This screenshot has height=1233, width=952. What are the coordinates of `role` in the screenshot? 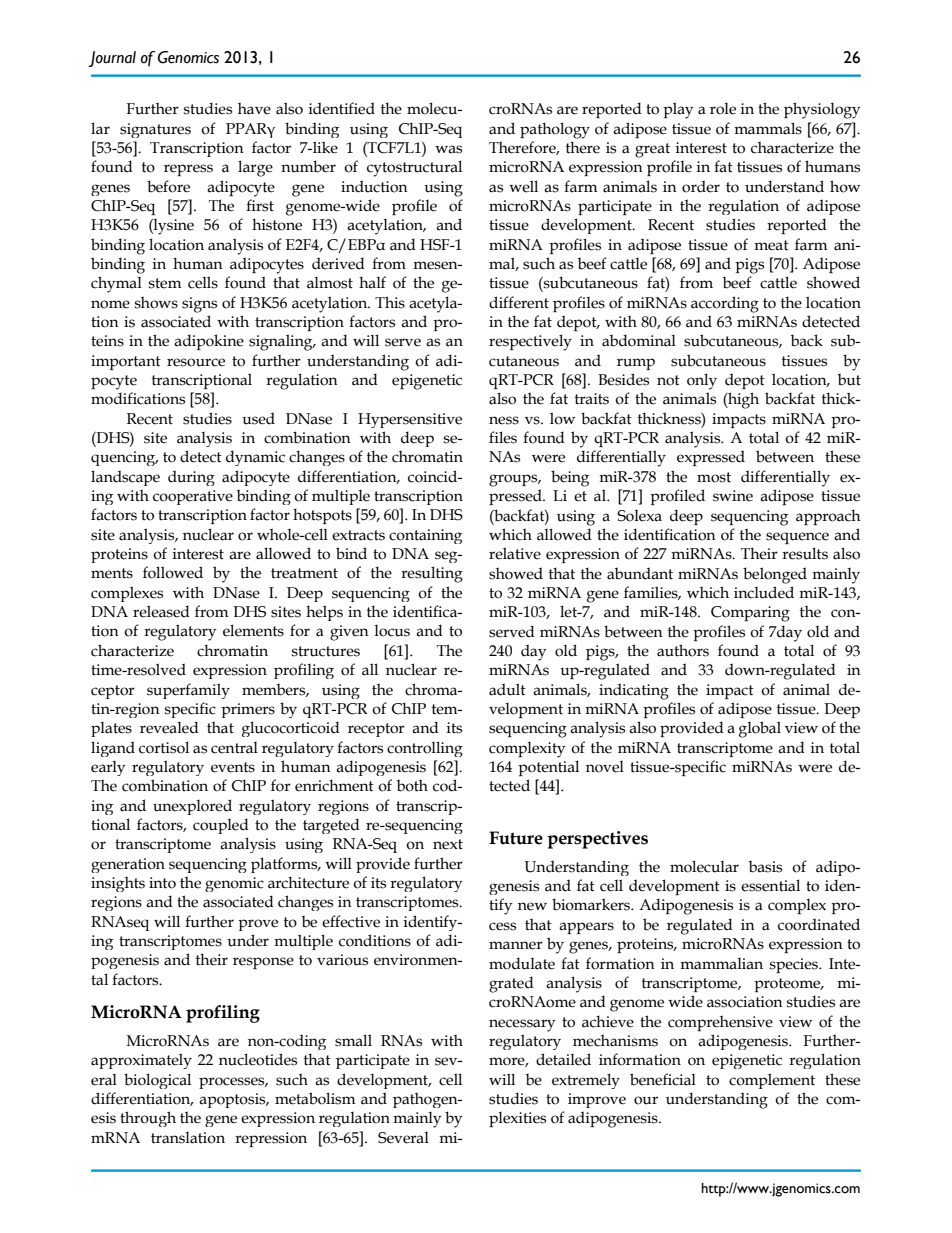 It's located at (723, 109).
